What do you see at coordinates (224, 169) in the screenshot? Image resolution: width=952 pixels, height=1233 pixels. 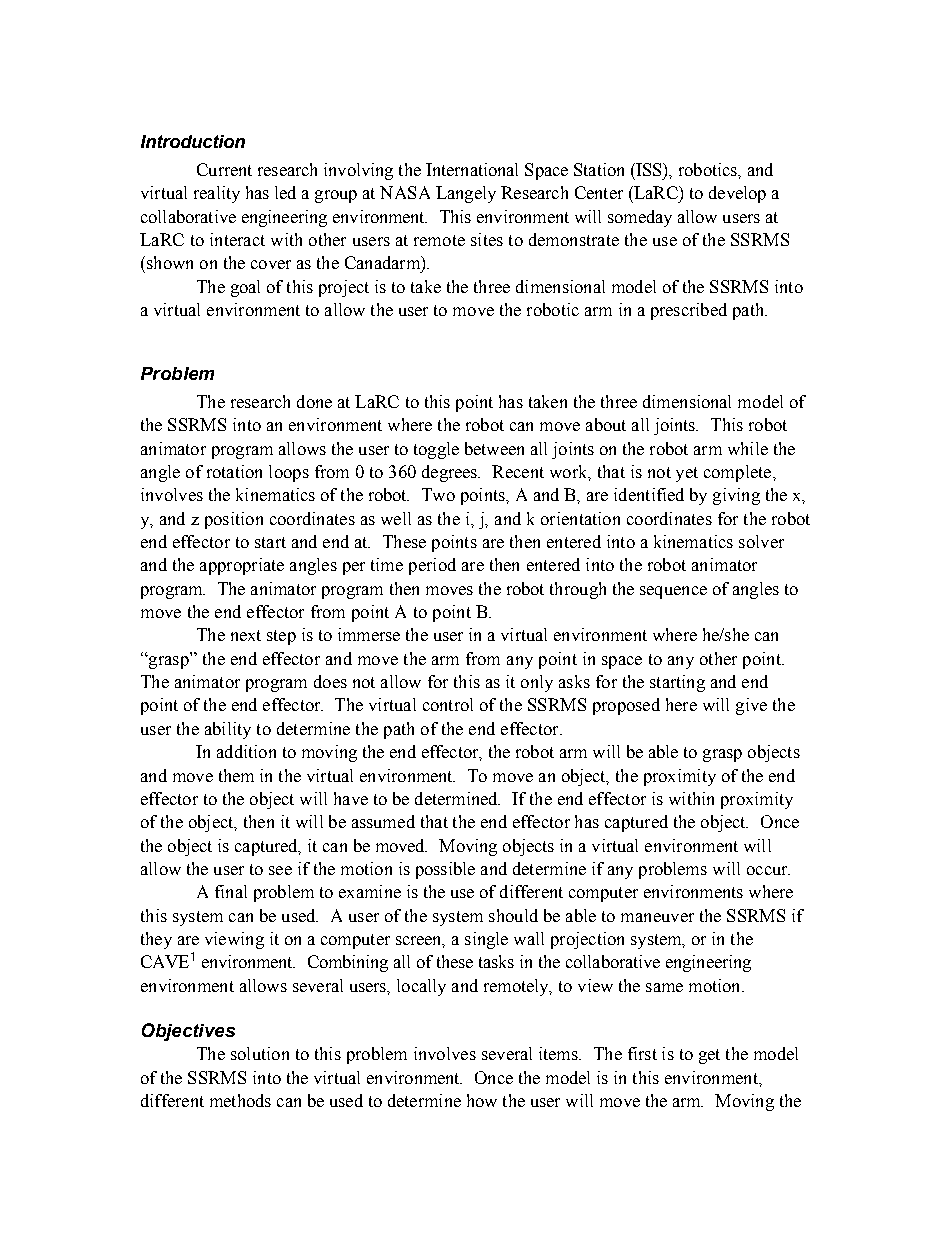 I see `Current` at bounding box center [224, 169].
